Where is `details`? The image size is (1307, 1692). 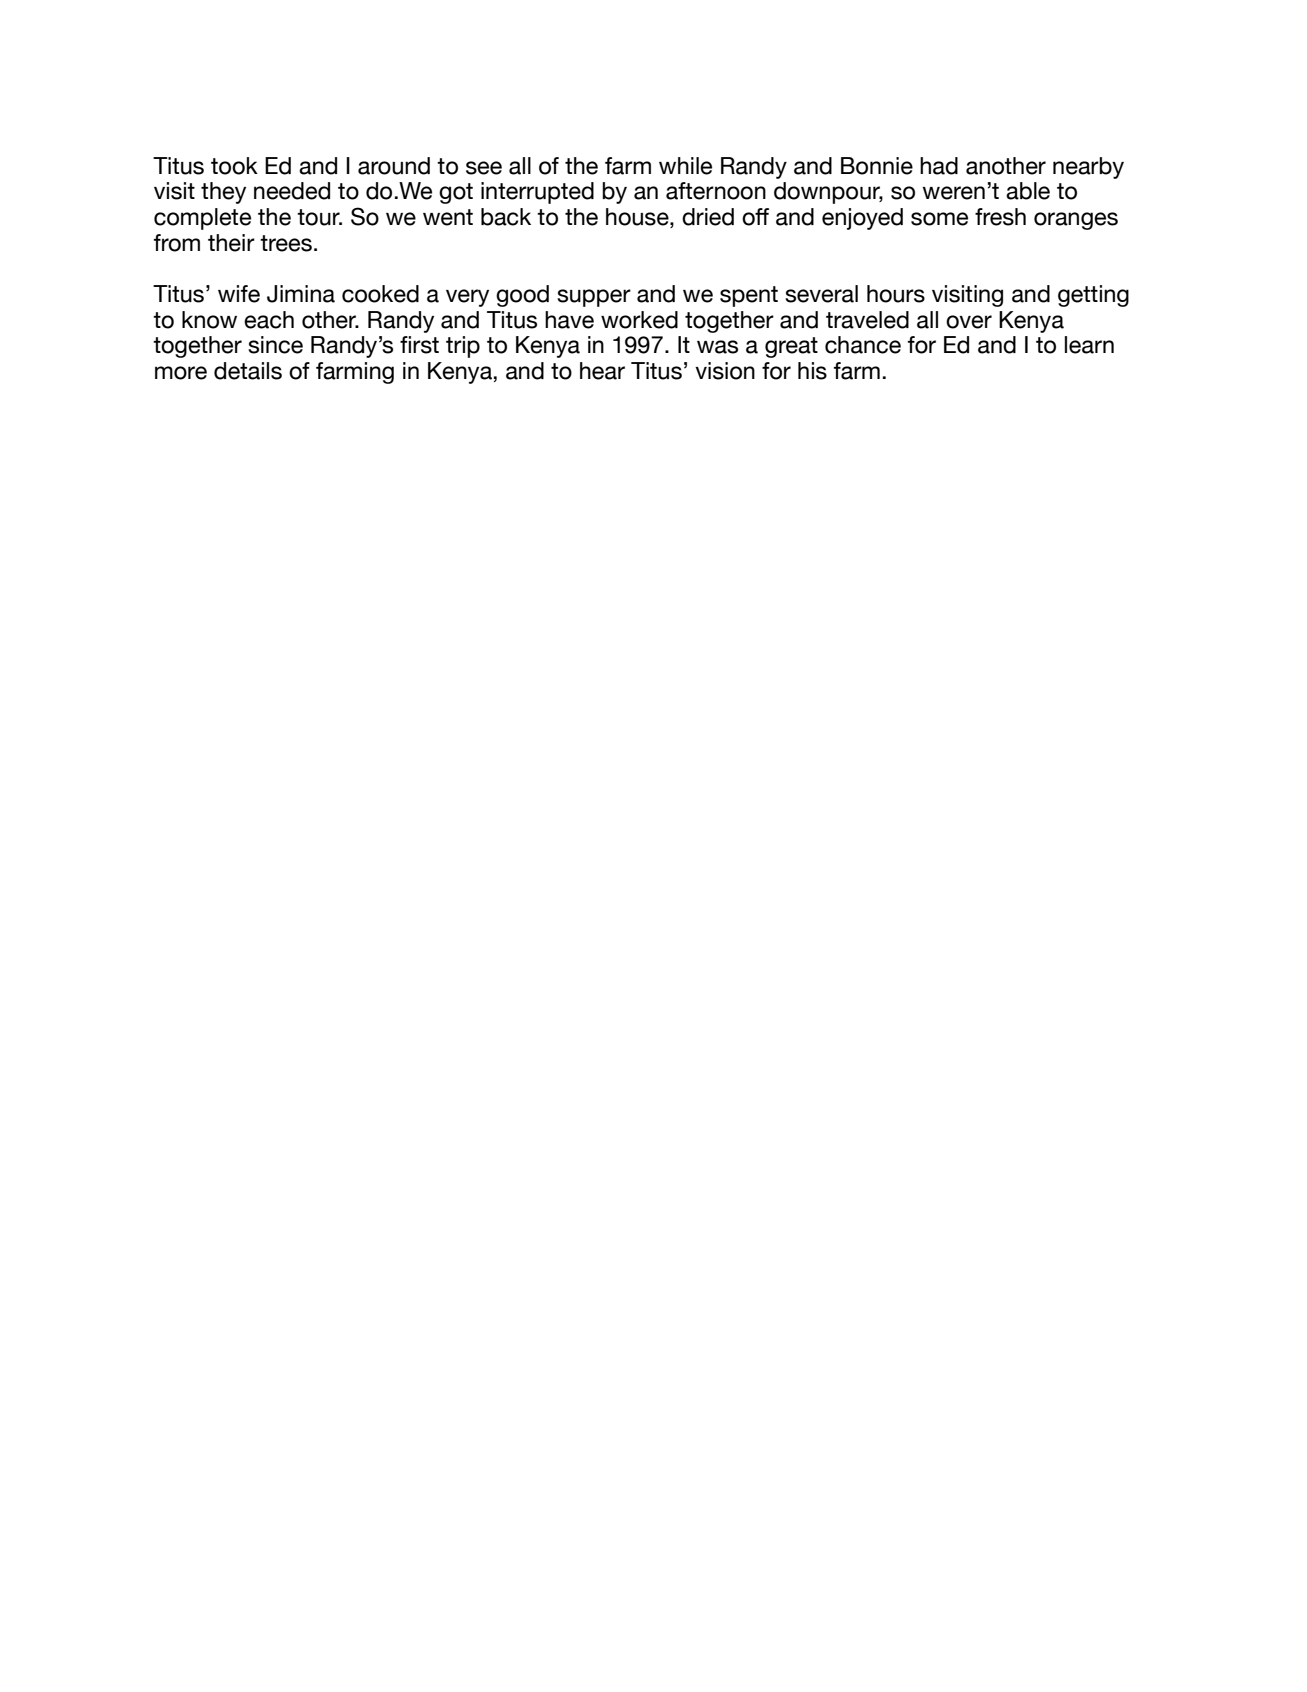
details is located at coordinates (248, 371).
